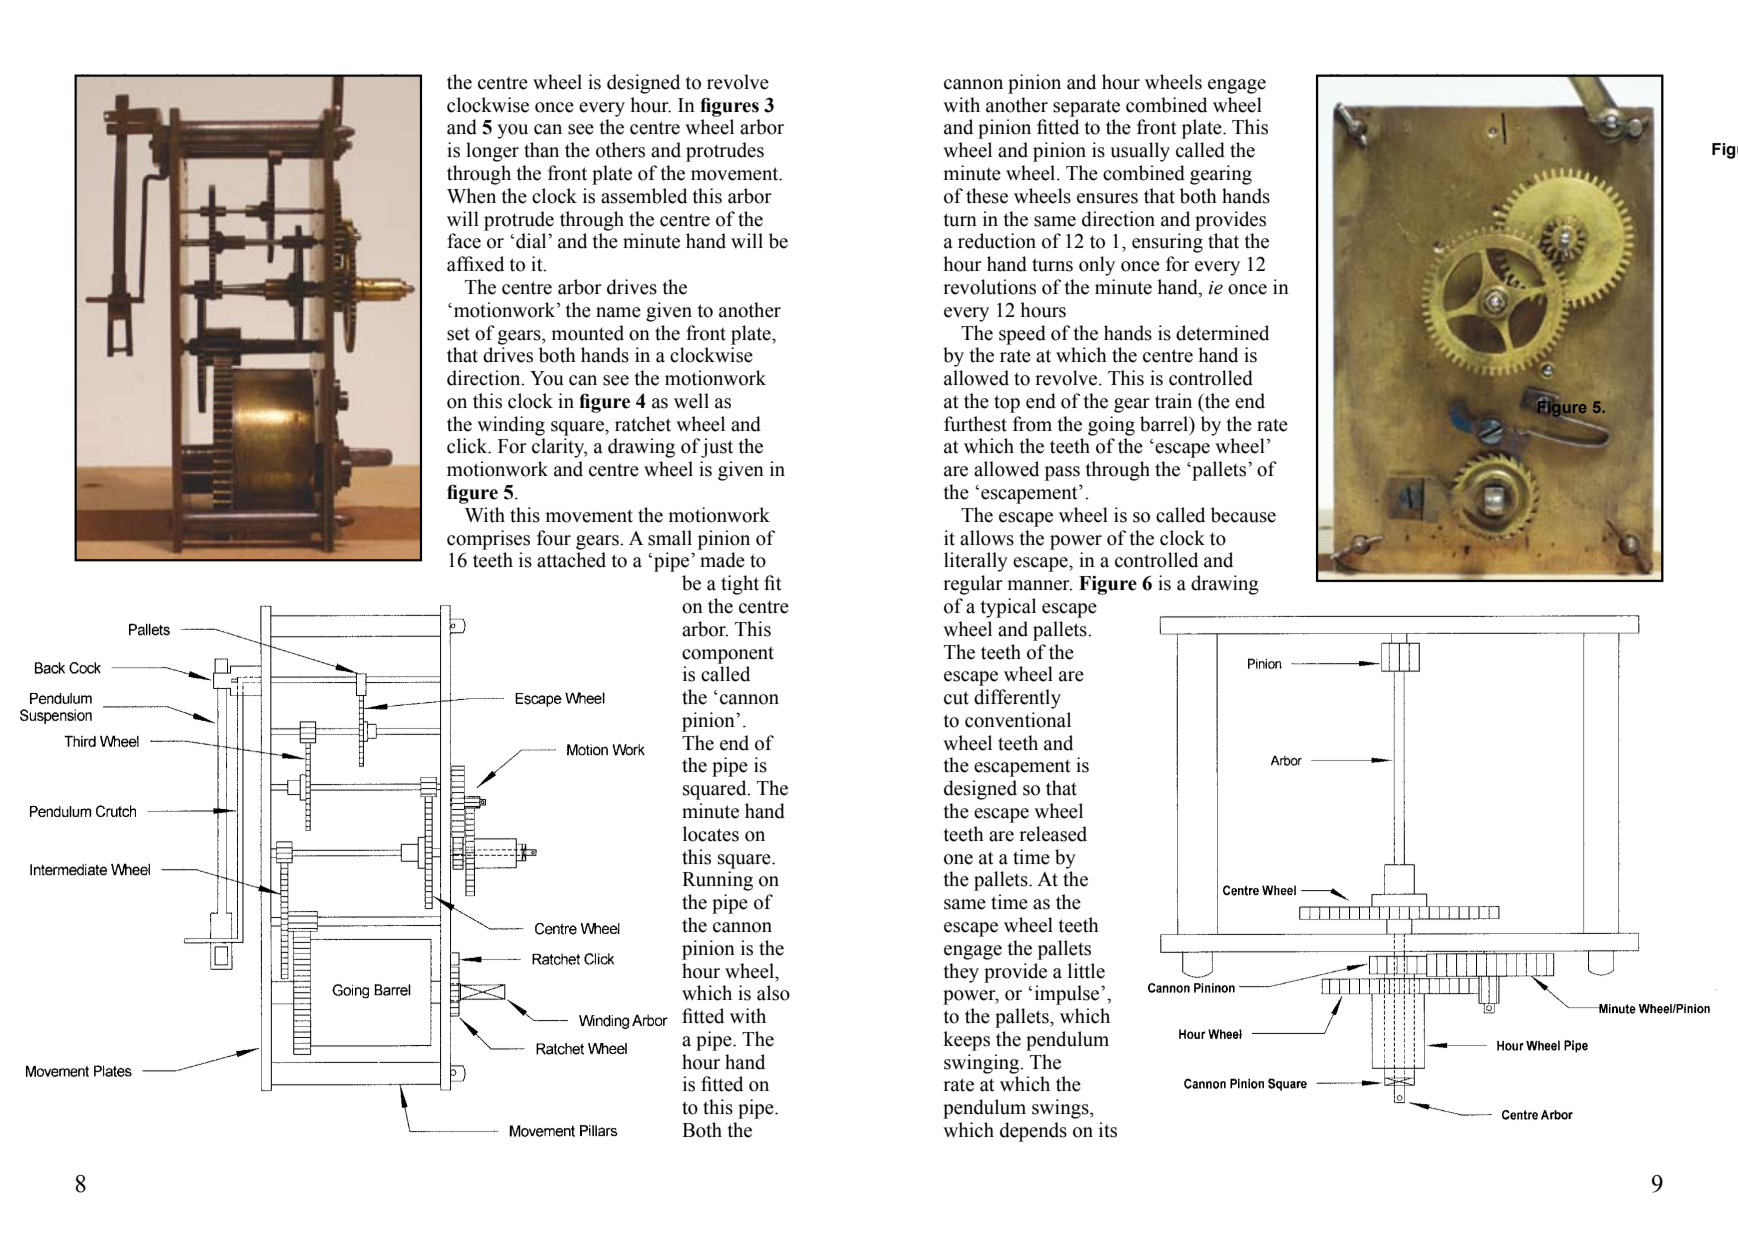  What do you see at coordinates (983, 1064) in the image?
I see `swinging` at bounding box center [983, 1064].
